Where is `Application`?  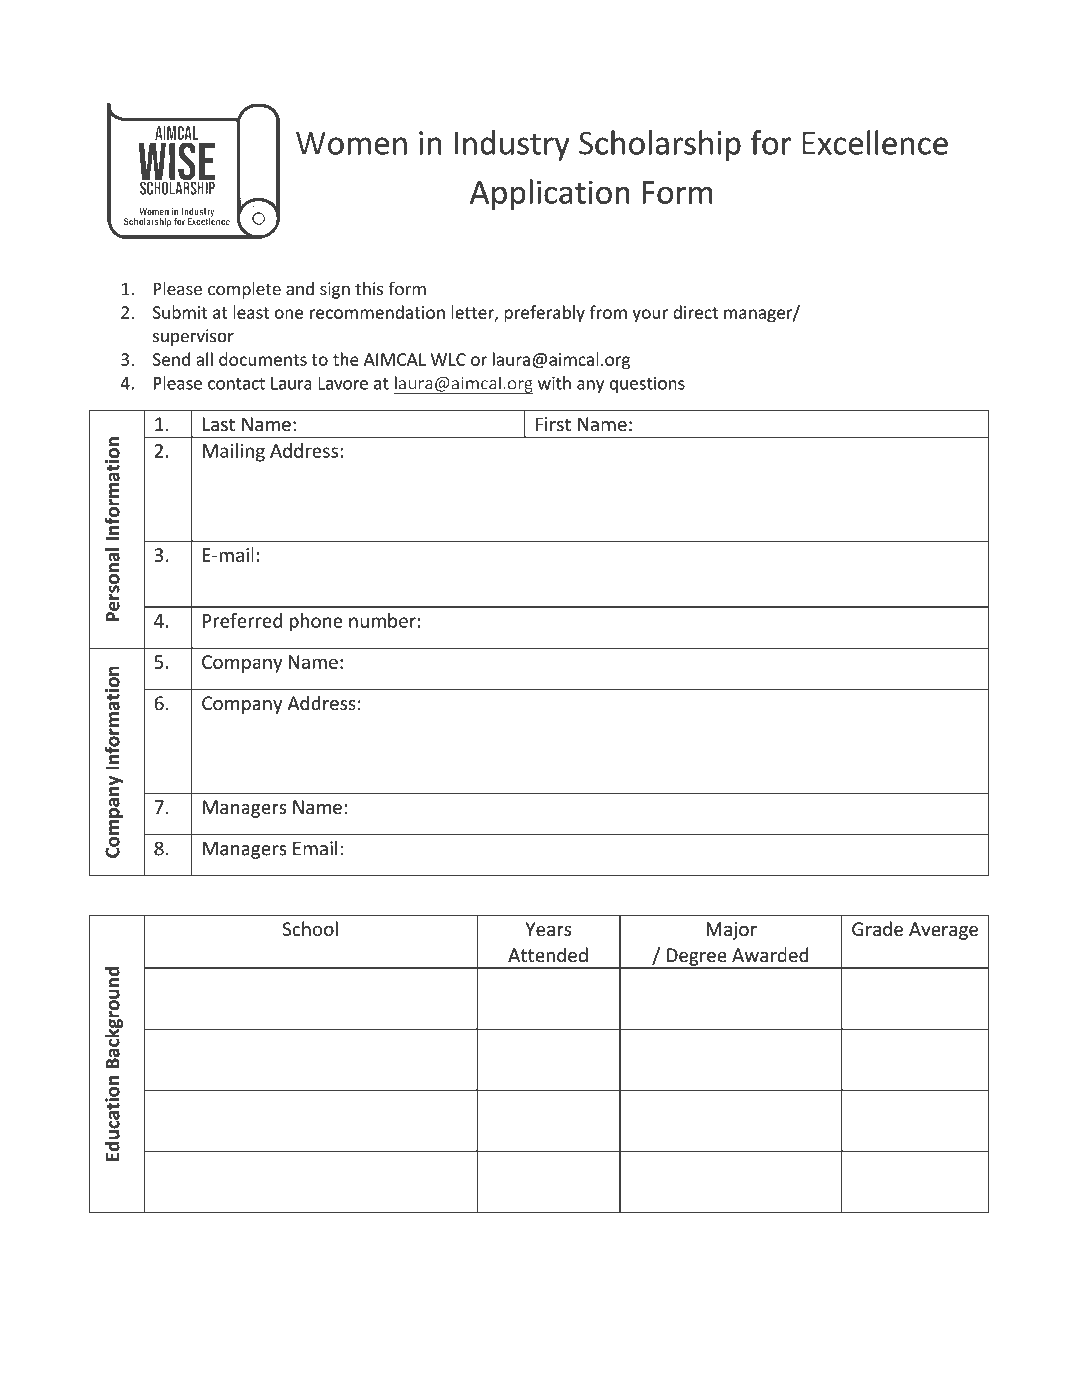
Application is located at coordinates (550, 194).
